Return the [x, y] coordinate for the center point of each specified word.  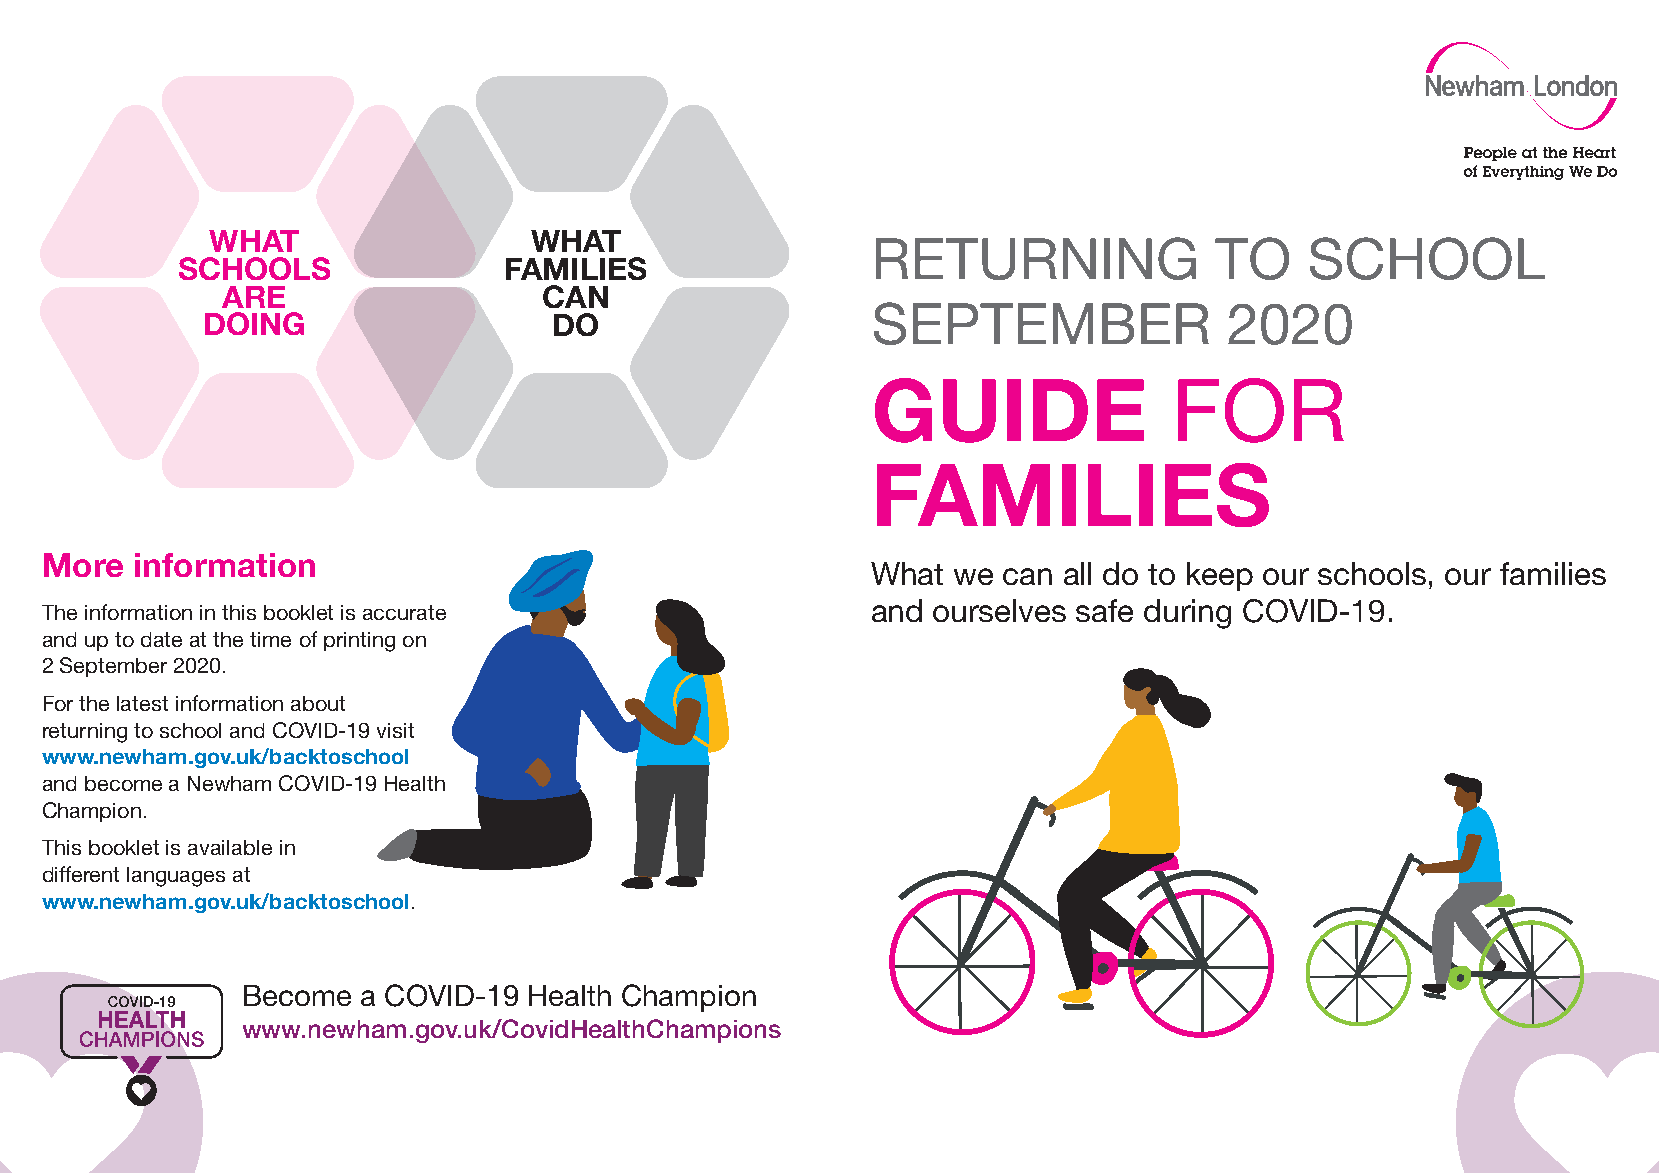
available [230, 847]
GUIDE [1009, 410]
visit [395, 730]
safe [1104, 610]
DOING [254, 323]
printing [359, 642]
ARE [253, 297]
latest [142, 703]
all [1077, 573]
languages [176, 877]
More [83, 565]
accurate [404, 612]
